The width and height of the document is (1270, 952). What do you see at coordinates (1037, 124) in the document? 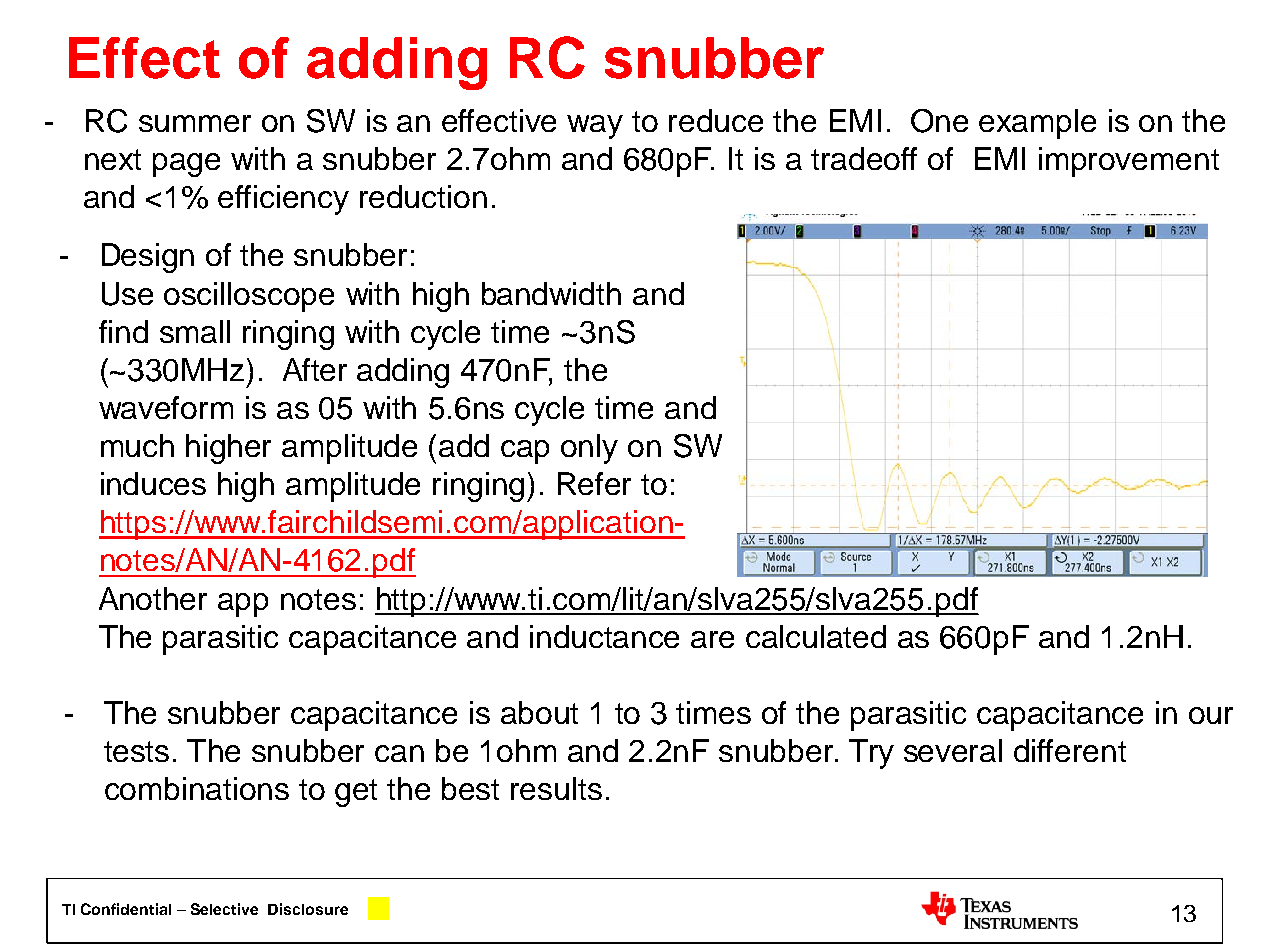
I see `example` at bounding box center [1037, 124].
